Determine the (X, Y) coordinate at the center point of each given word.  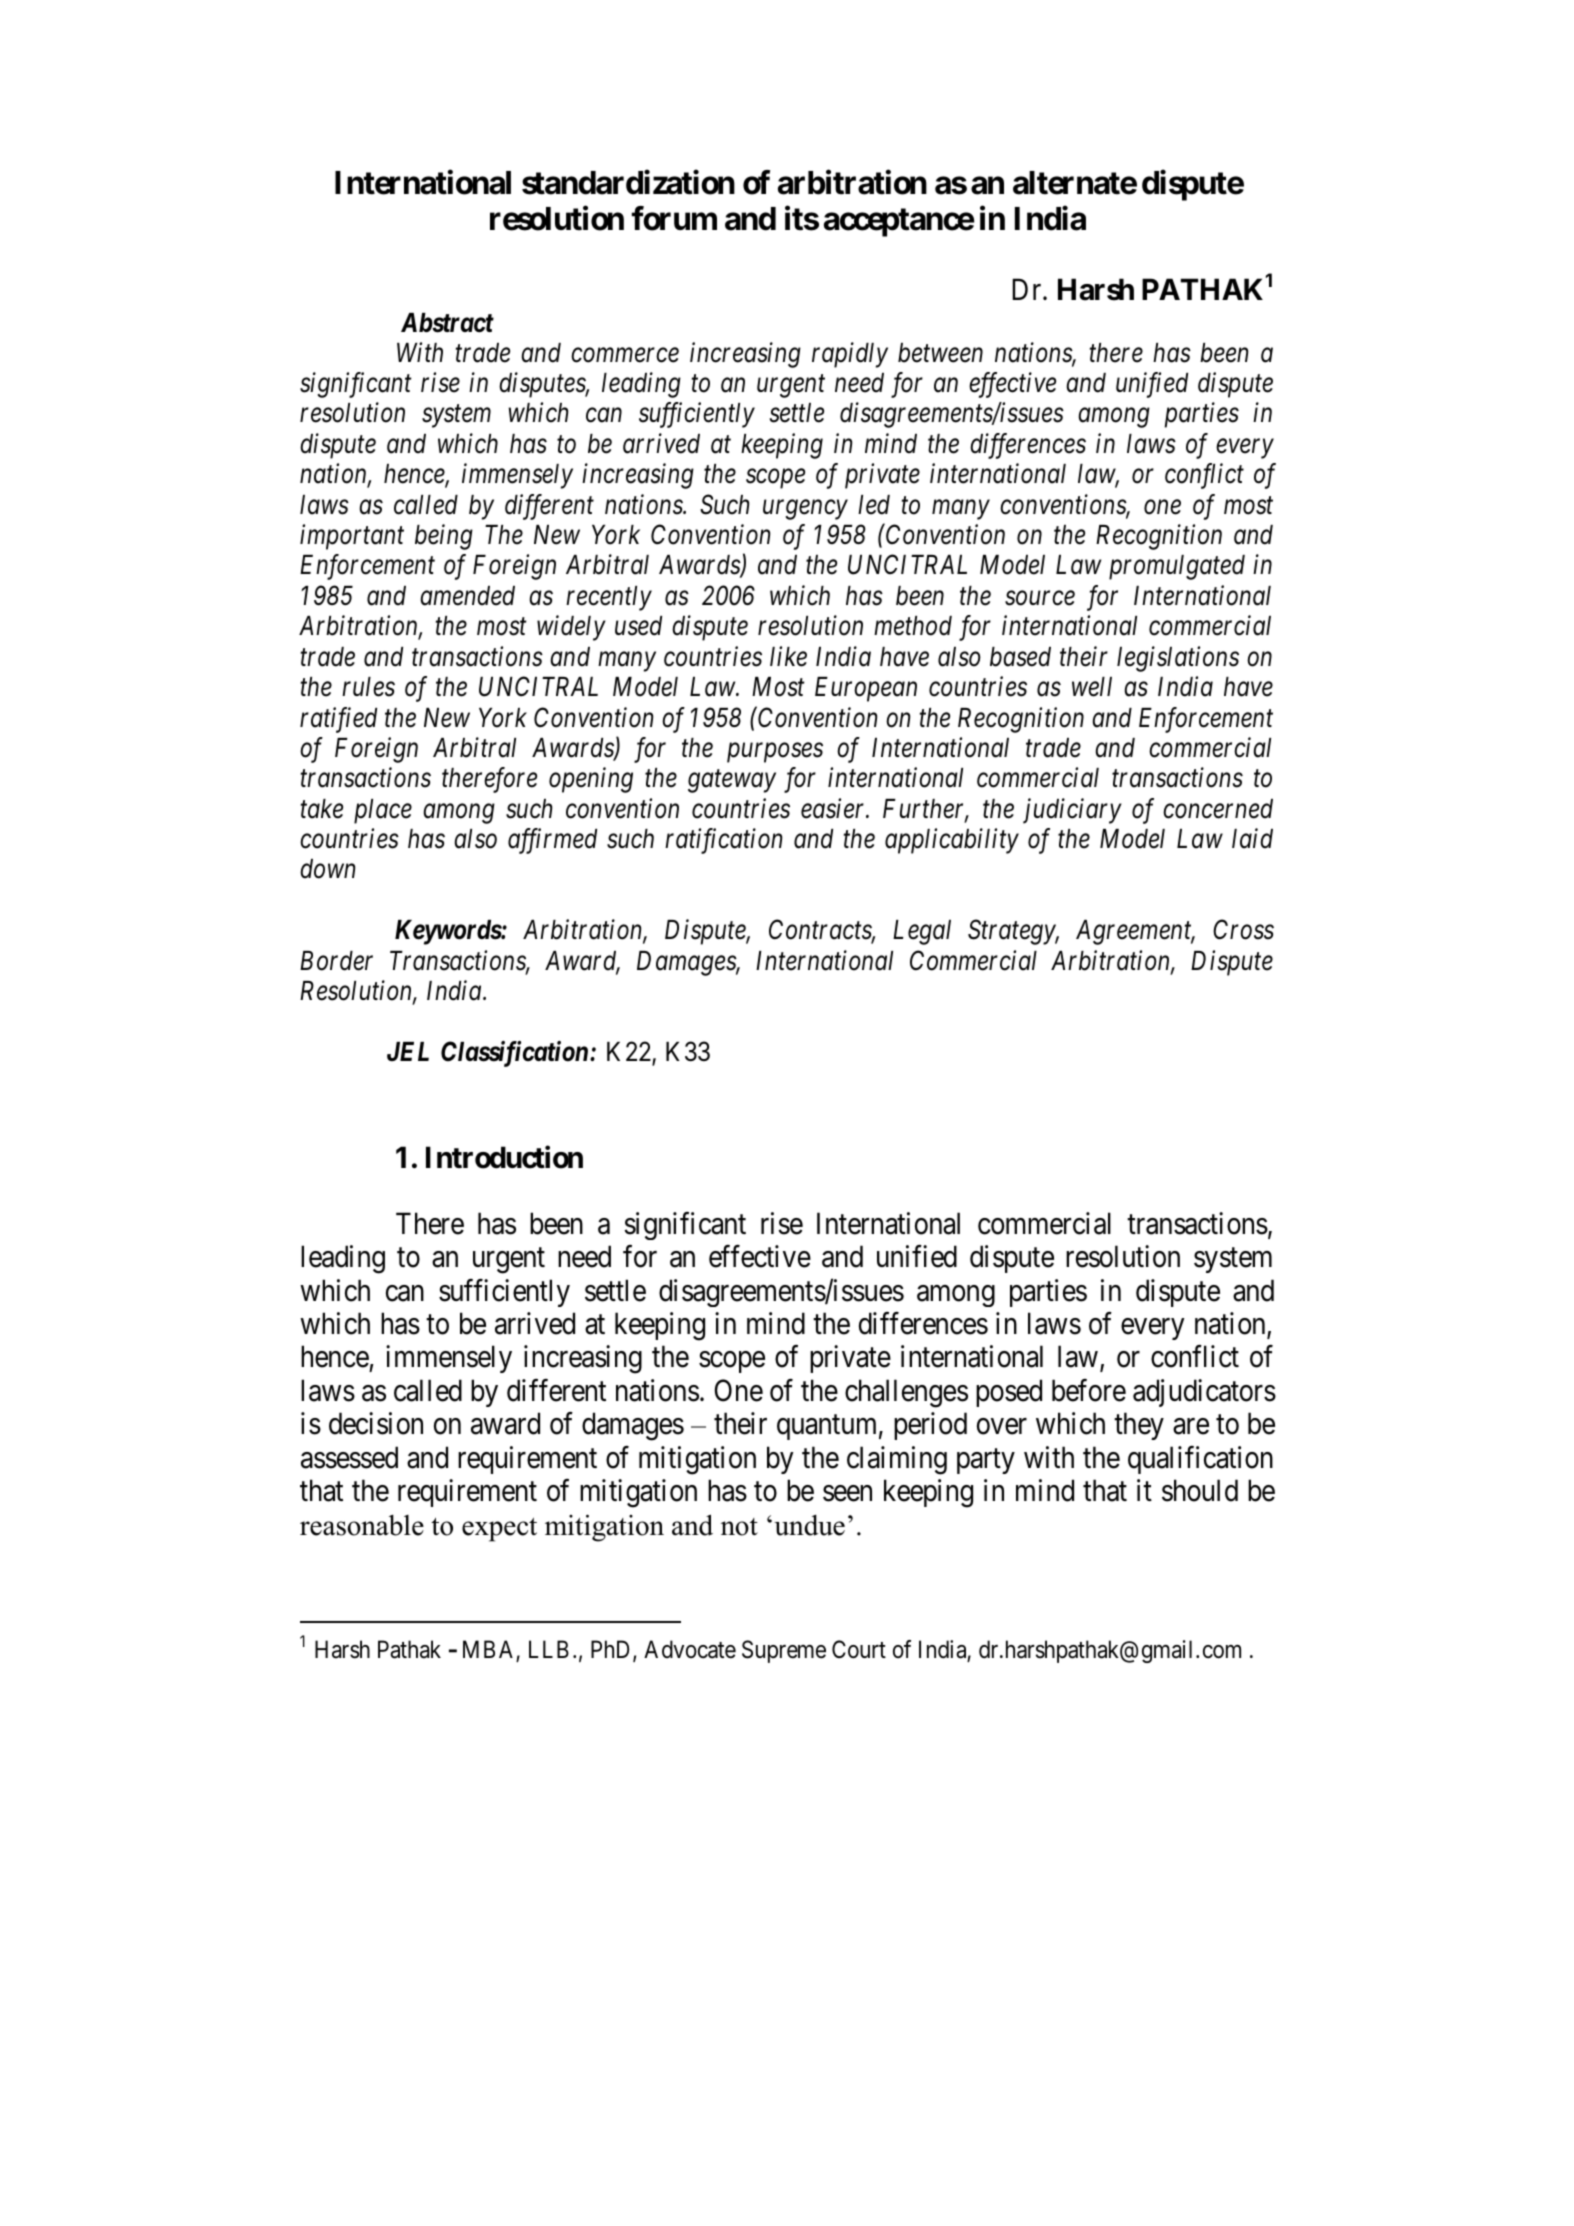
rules (368, 687)
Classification (516, 1054)
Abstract (447, 323)
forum (674, 218)
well (1092, 687)
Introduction (504, 1157)
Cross (1243, 930)
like (788, 656)
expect (499, 1530)
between (940, 353)
